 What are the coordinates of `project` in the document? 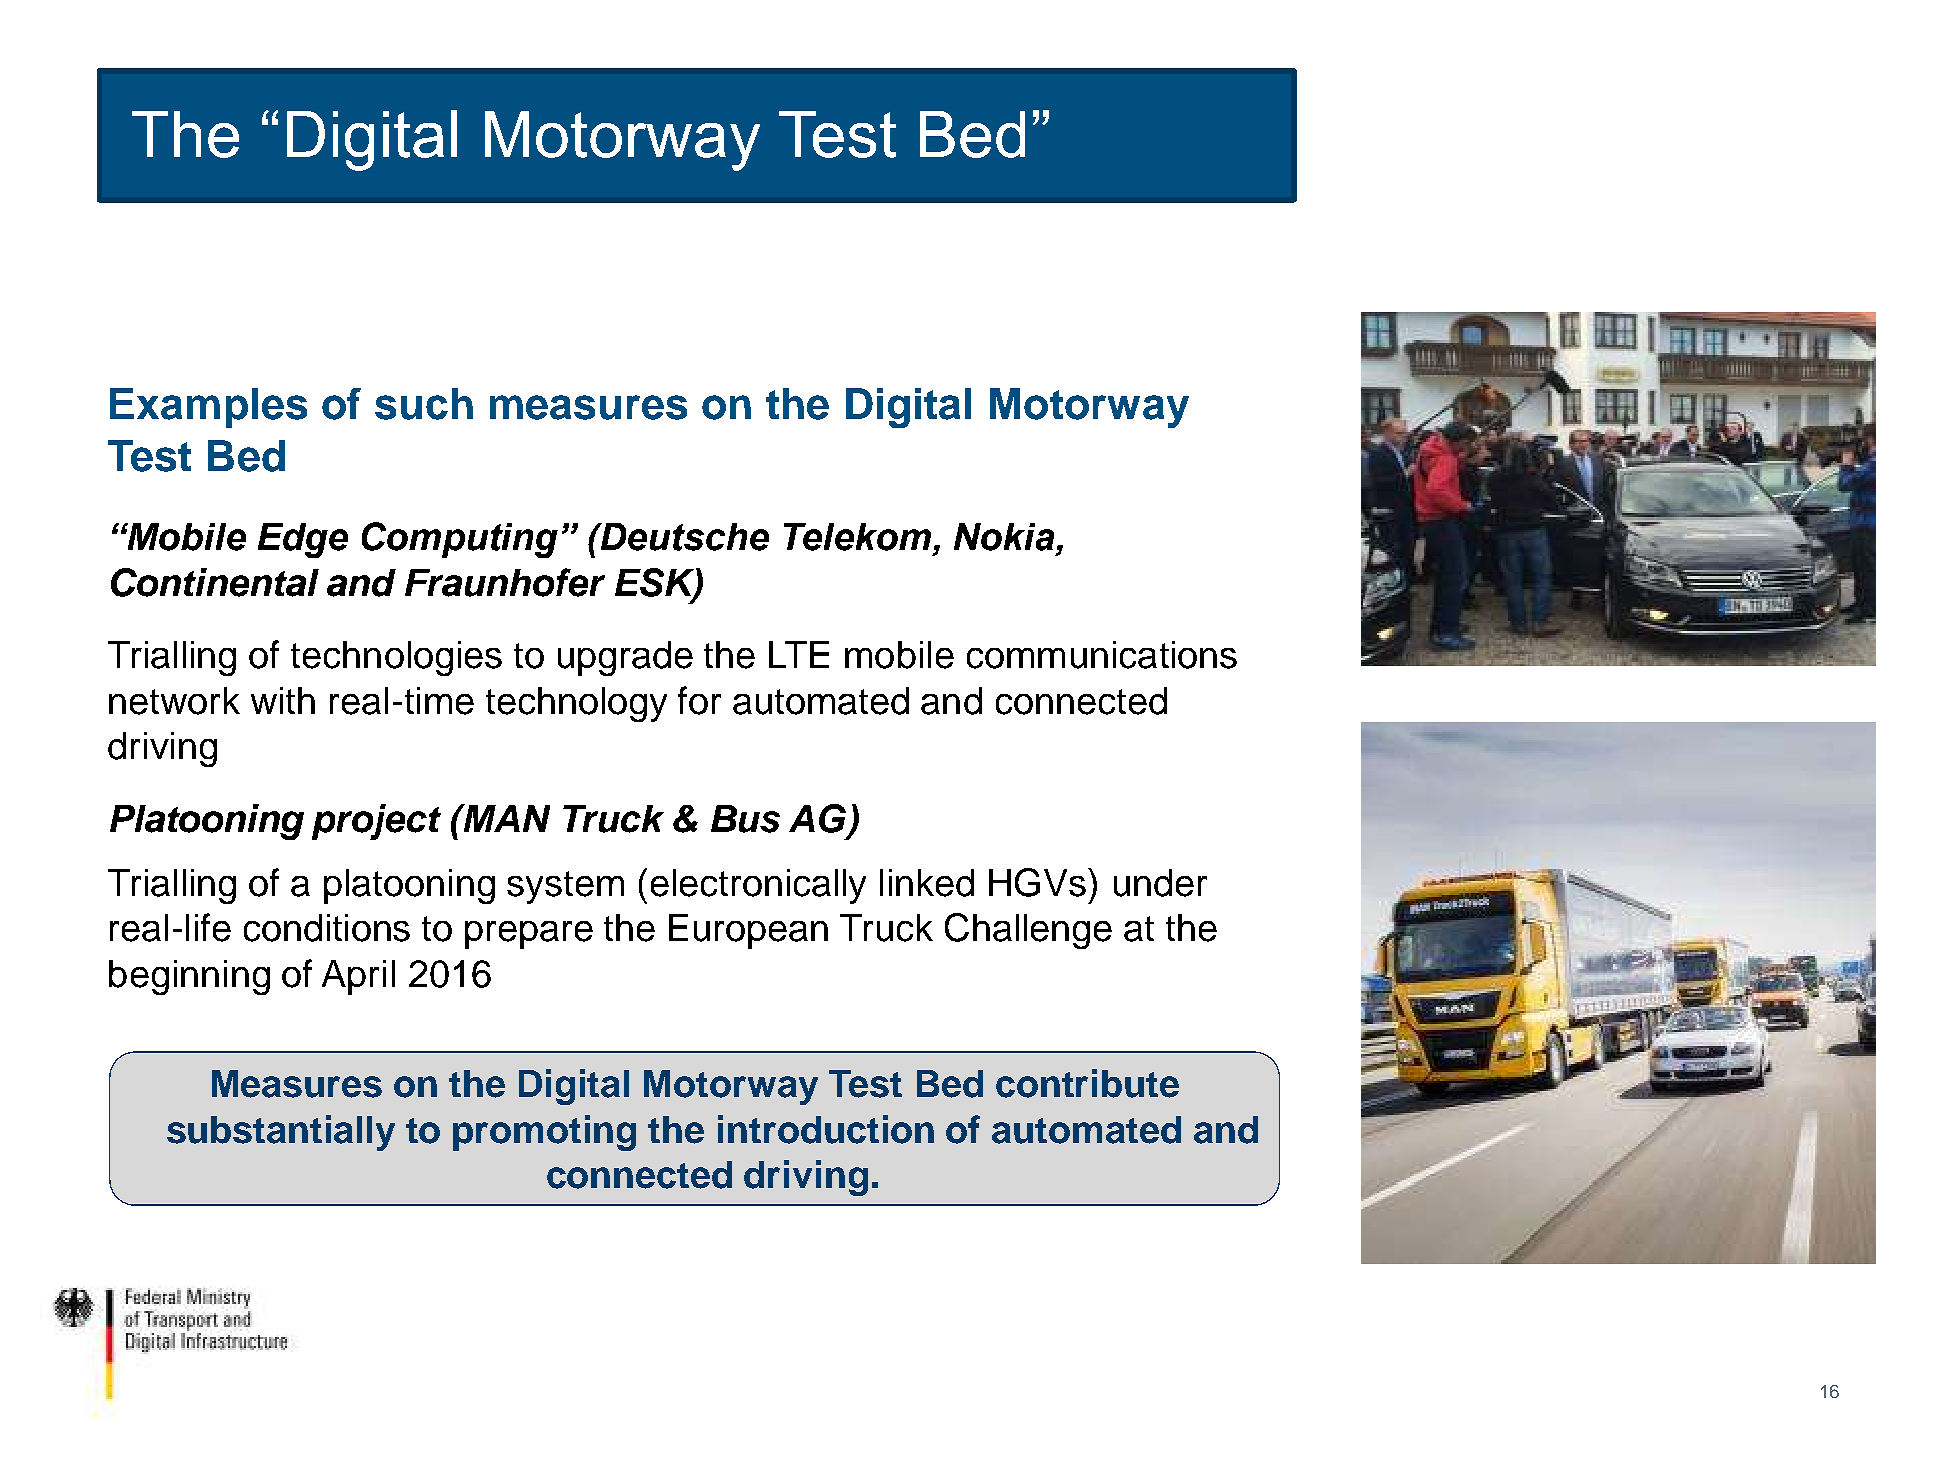 It's located at (376, 822).
